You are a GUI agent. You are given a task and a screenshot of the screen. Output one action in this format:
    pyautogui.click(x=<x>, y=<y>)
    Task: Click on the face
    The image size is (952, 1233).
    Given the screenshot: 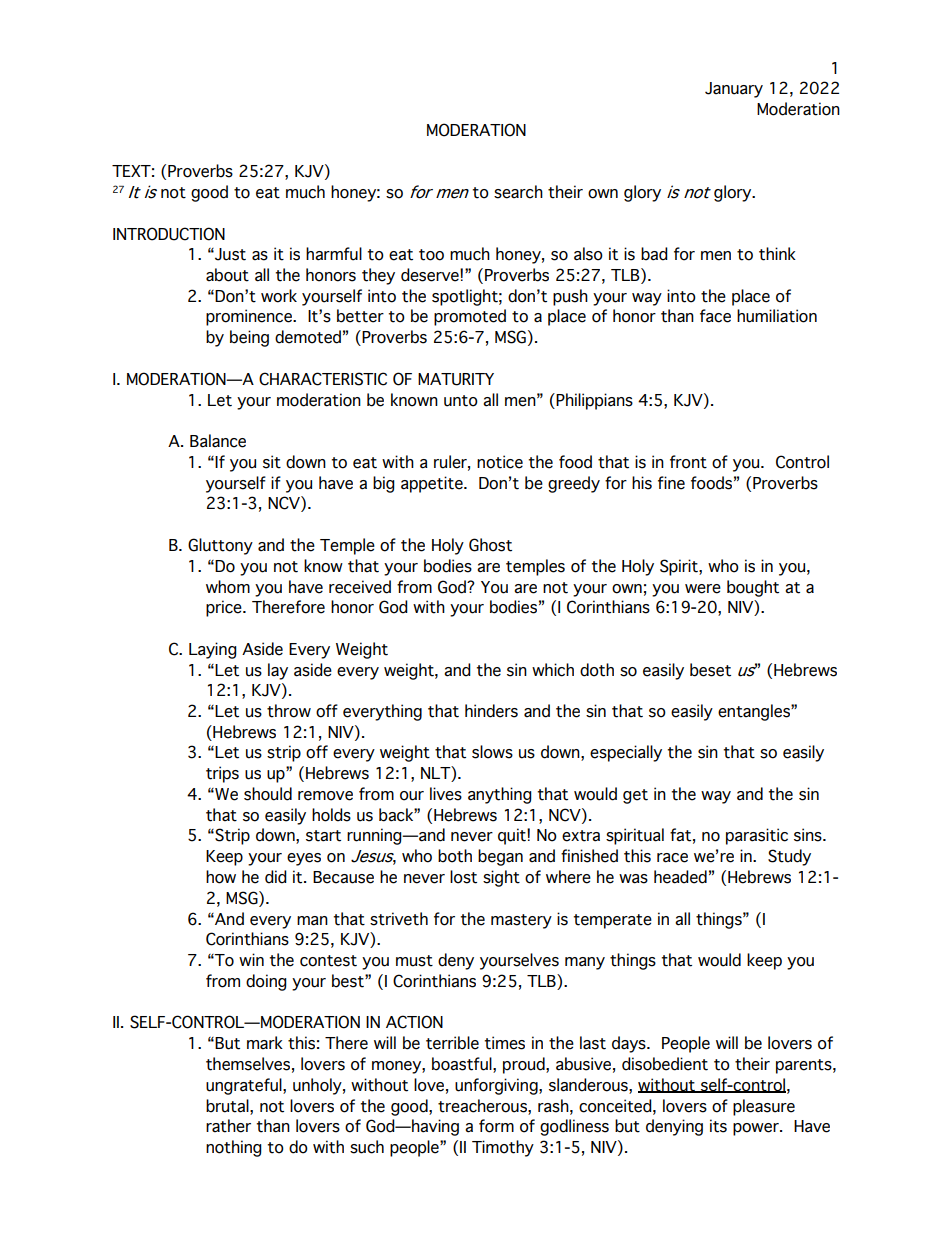 What is the action you would take?
    pyautogui.click(x=715, y=316)
